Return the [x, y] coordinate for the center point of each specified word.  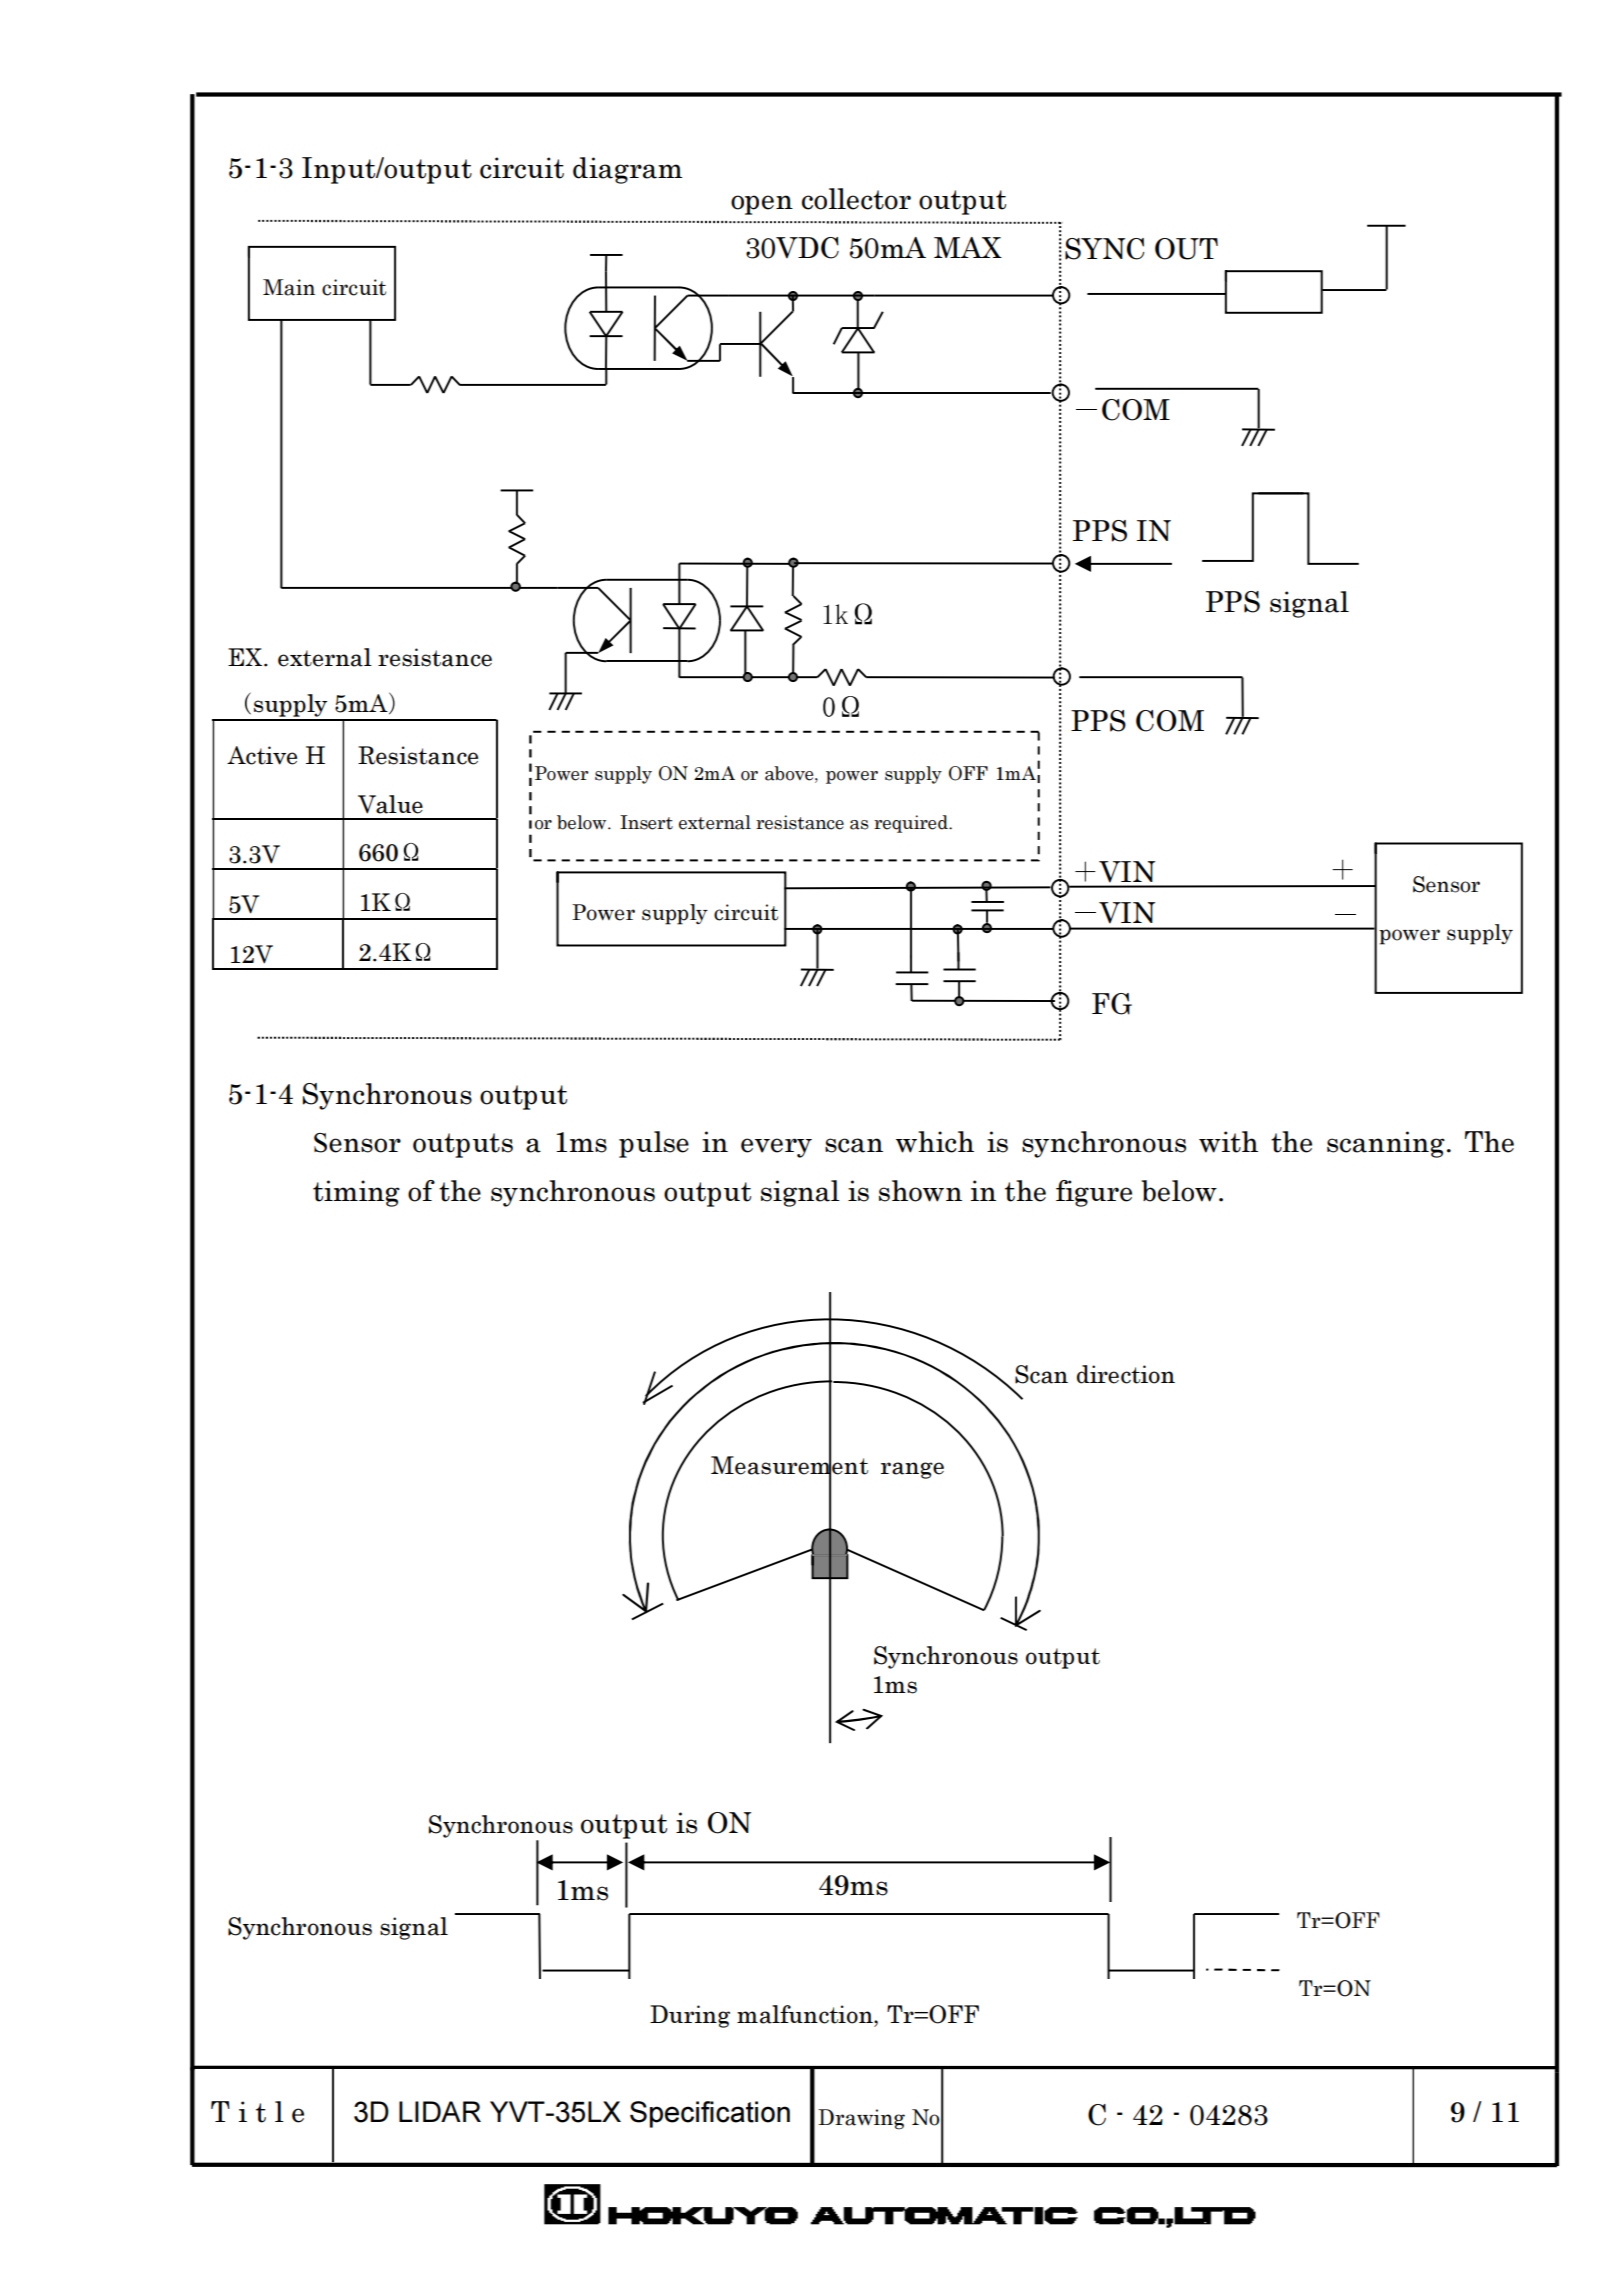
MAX [968, 247]
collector [856, 199]
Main [289, 287]
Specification [710, 2114]
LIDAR [440, 2111]
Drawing [861, 2119]
